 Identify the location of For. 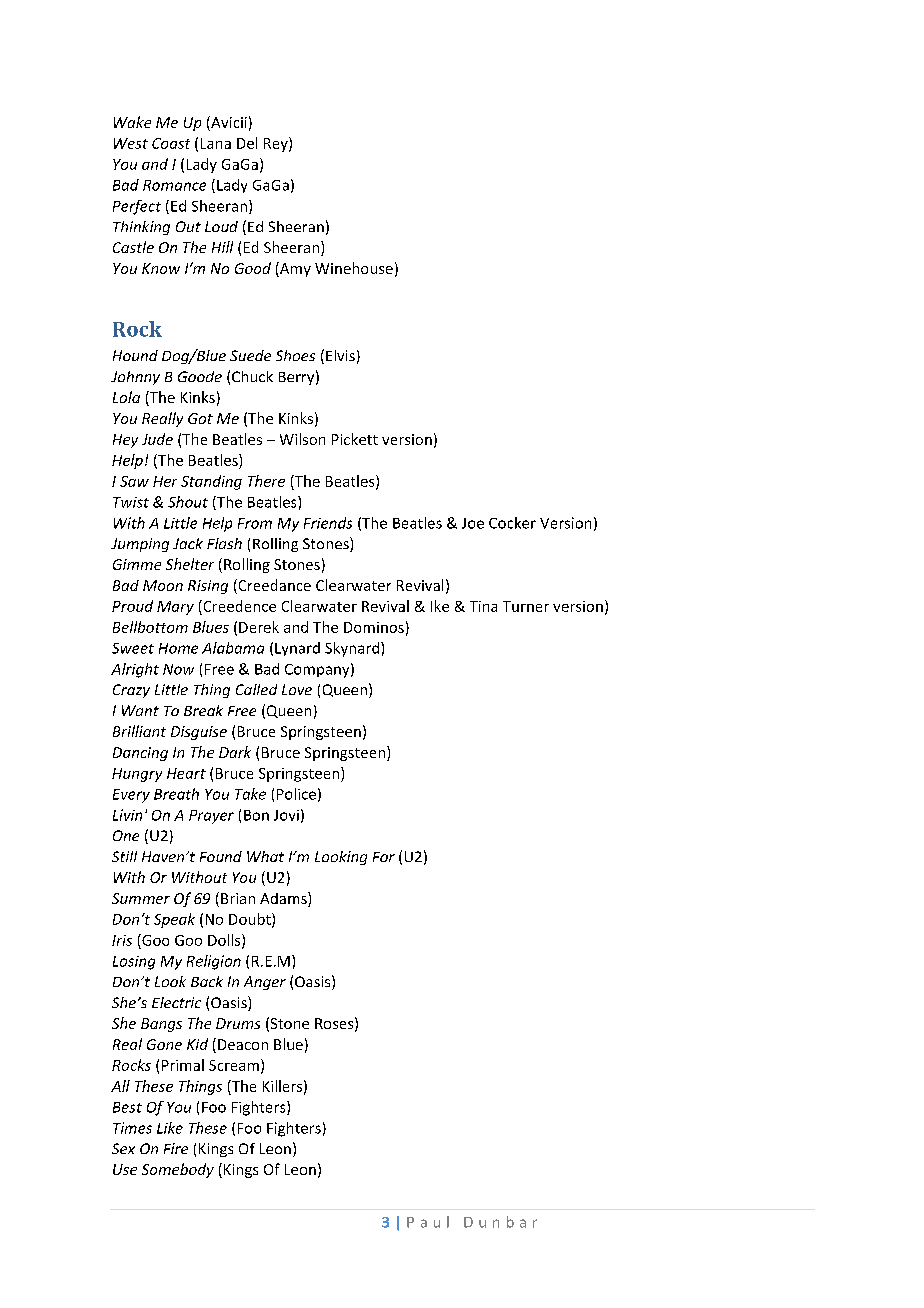
(384, 857).
